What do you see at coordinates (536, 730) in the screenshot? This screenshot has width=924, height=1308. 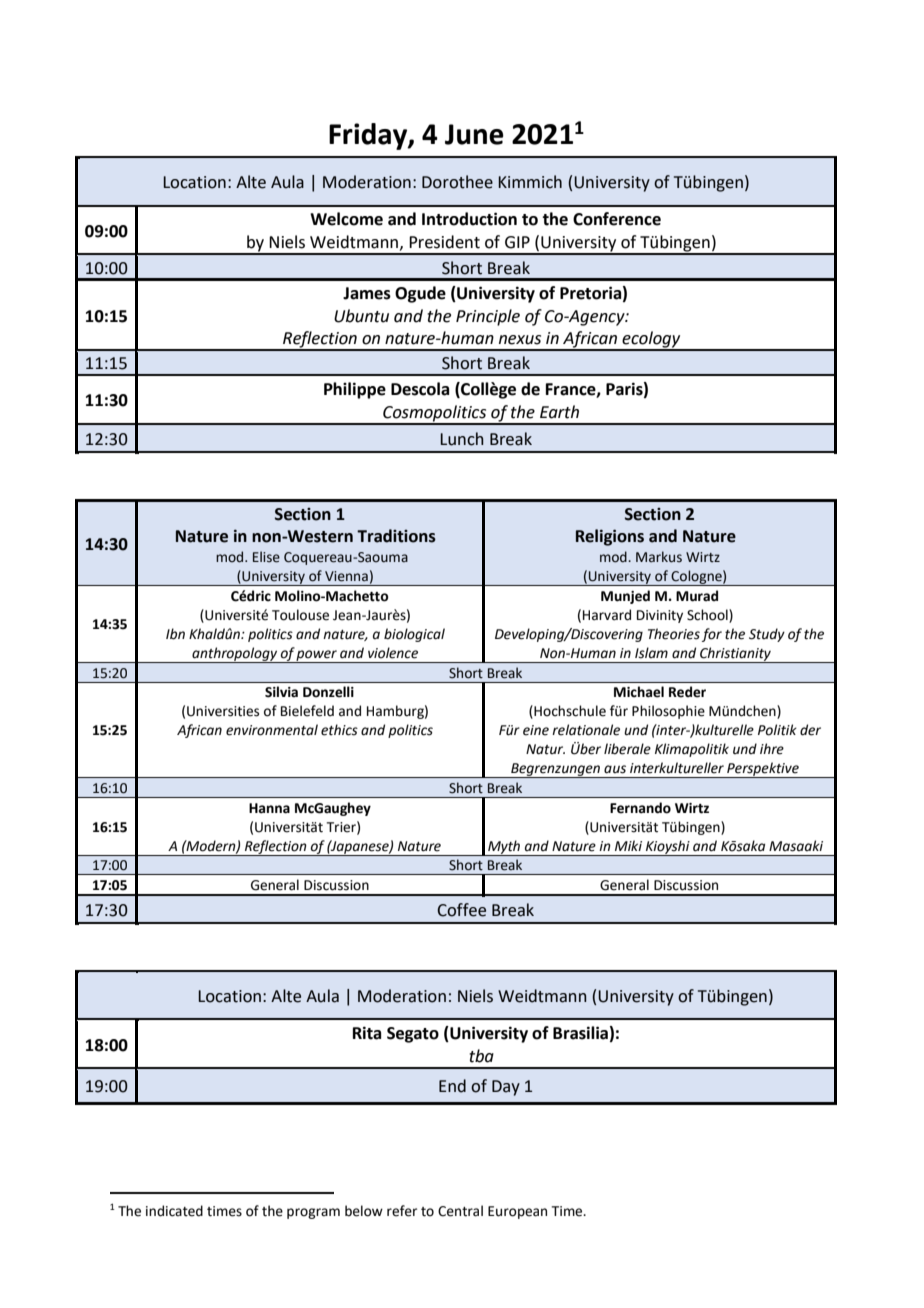 I see `eine` at bounding box center [536, 730].
